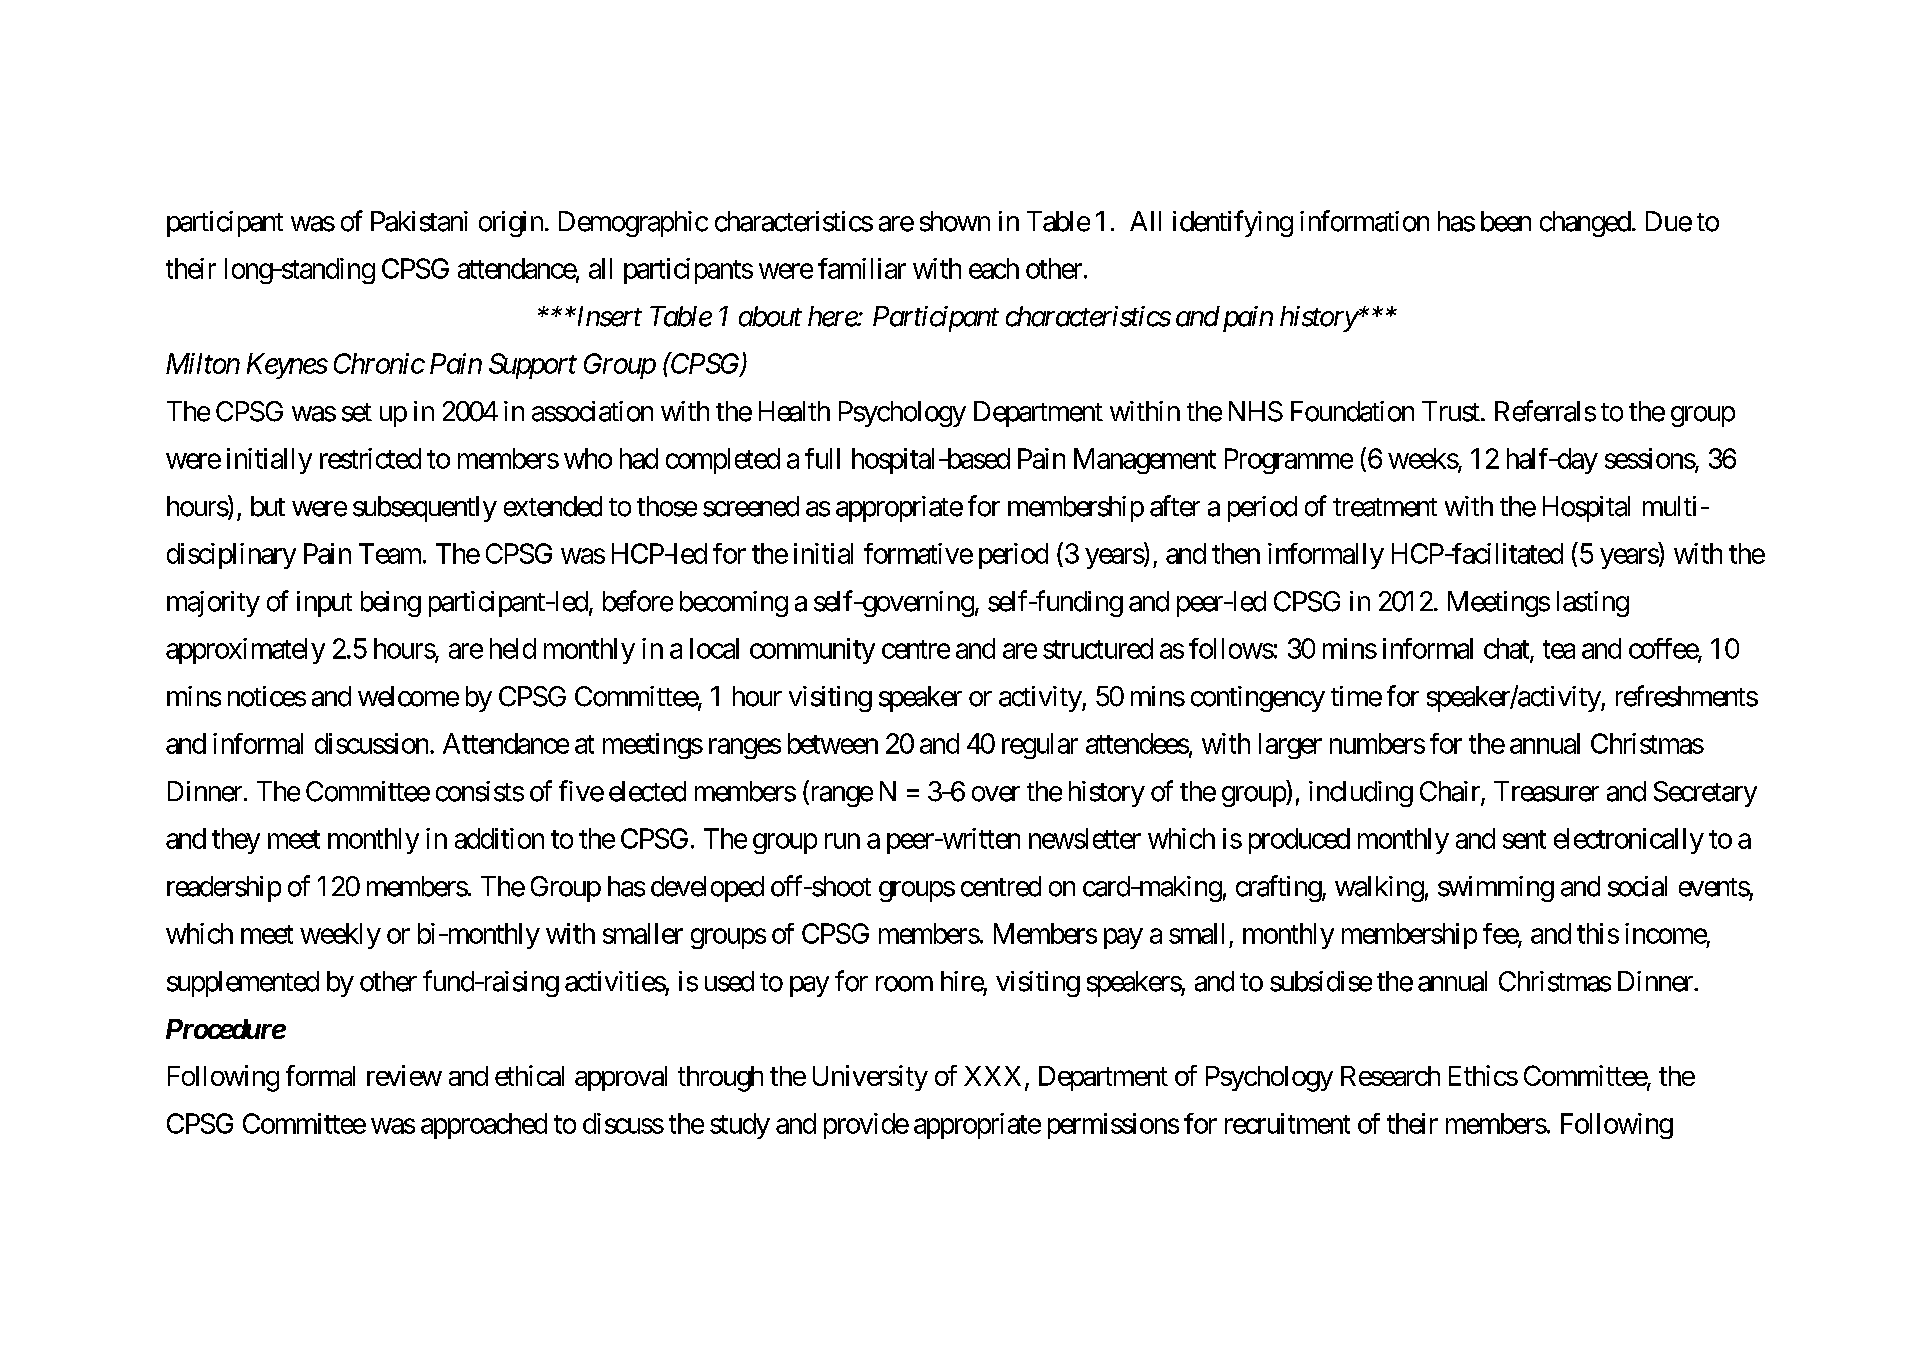 This document has width=1932, height=1365. Describe the element at coordinates (822, 458) in the document. I see `full` at that location.
